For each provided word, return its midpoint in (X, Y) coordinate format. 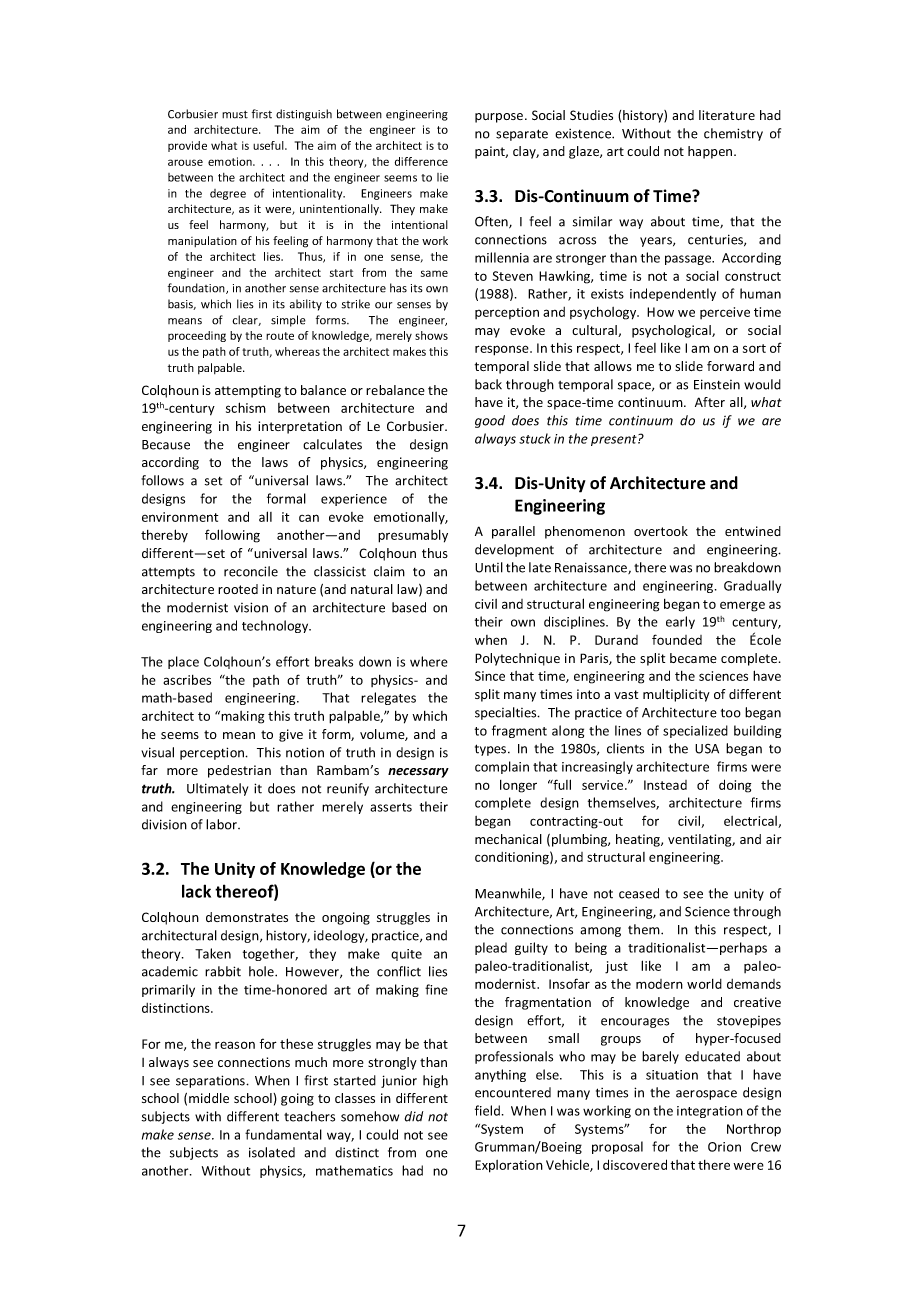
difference (421, 161)
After (710, 402)
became (693, 658)
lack (196, 891)
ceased (639, 893)
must (235, 115)
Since (490, 676)
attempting (248, 391)
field (487, 1110)
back (488, 384)
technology (276, 626)
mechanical (508, 839)
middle (209, 1098)
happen (711, 152)
